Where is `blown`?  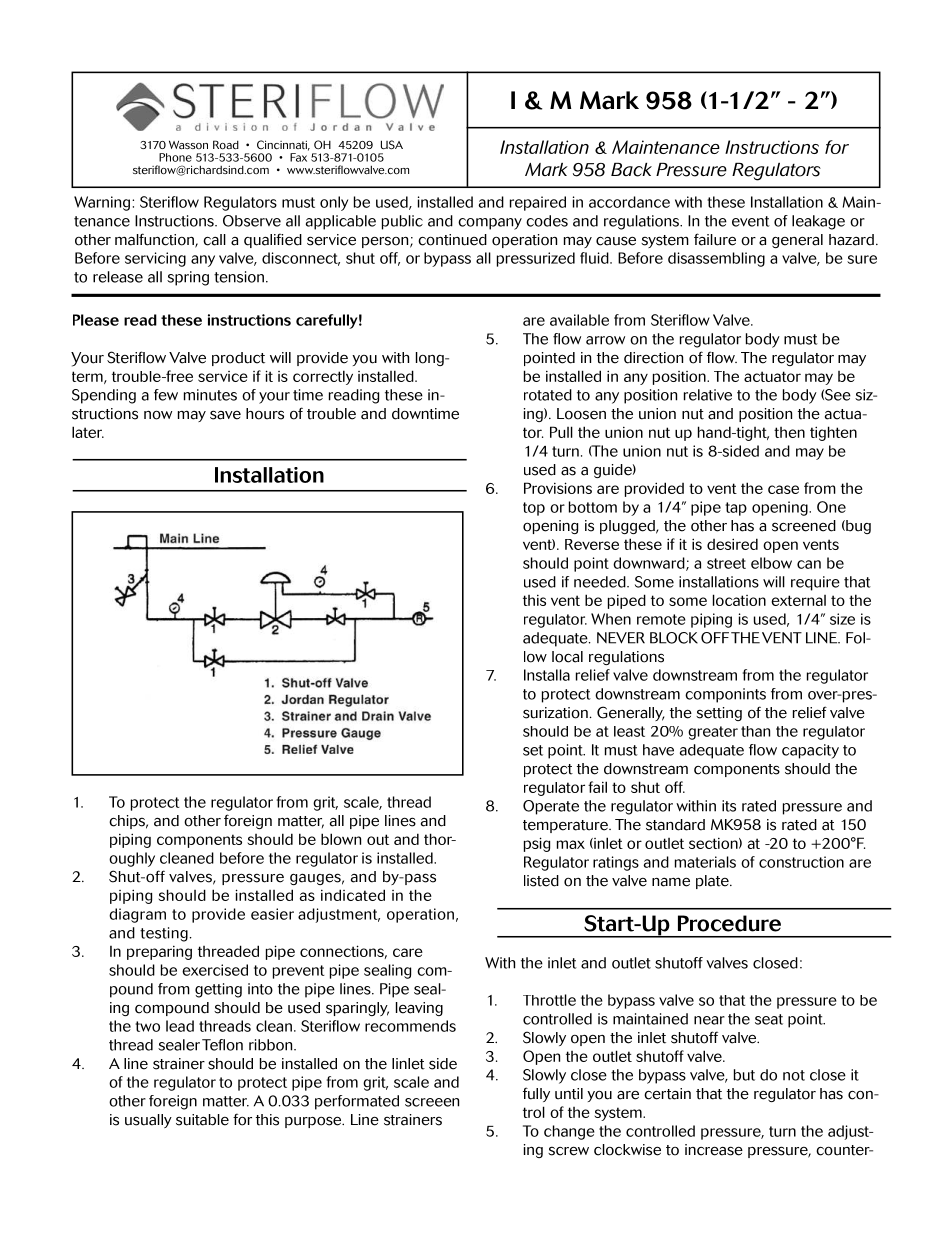
blown is located at coordinates (341, 839).
